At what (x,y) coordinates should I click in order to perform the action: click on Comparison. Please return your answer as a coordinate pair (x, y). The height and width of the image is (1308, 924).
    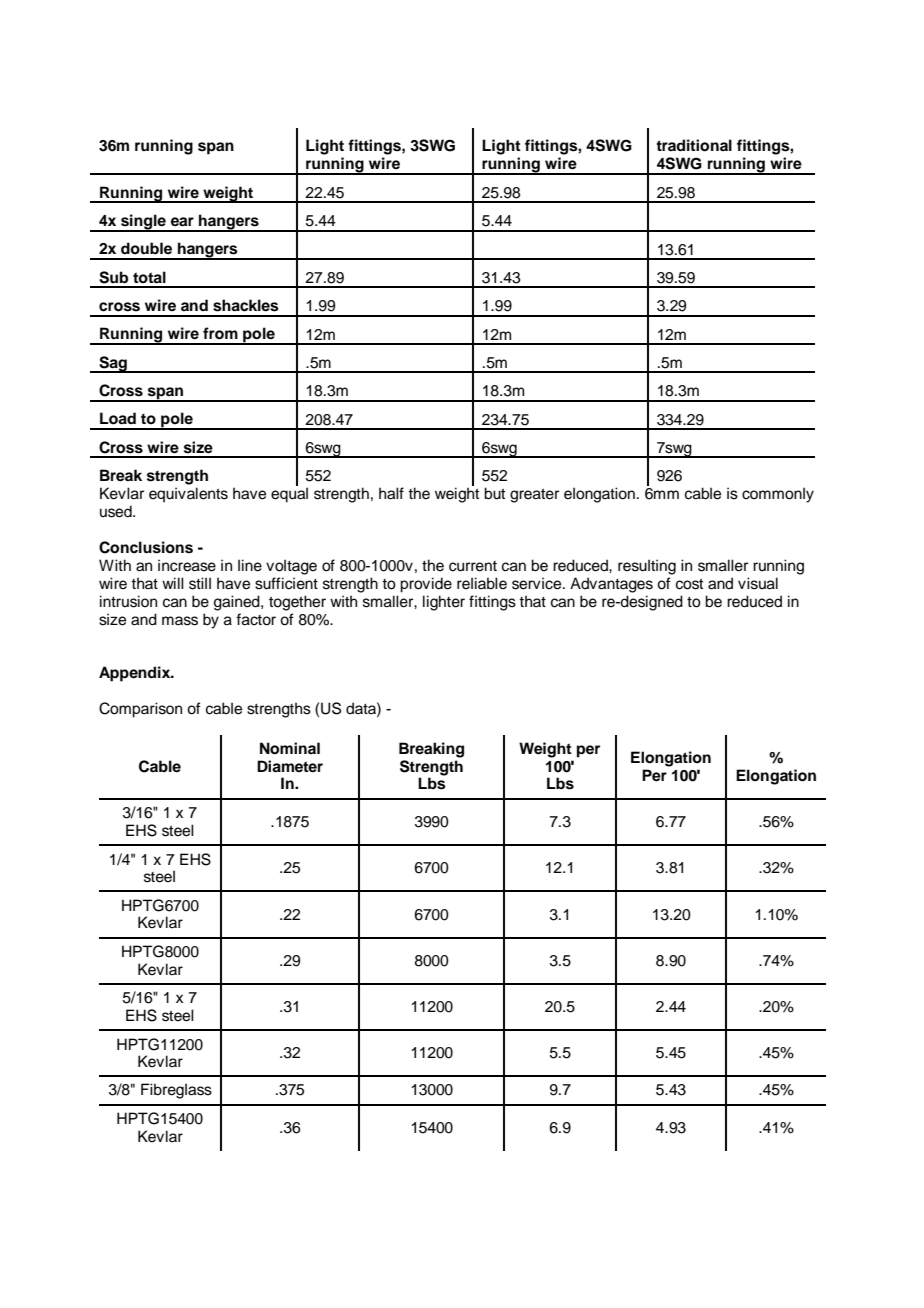
    Looking at the image, I should click on (140, 710).
